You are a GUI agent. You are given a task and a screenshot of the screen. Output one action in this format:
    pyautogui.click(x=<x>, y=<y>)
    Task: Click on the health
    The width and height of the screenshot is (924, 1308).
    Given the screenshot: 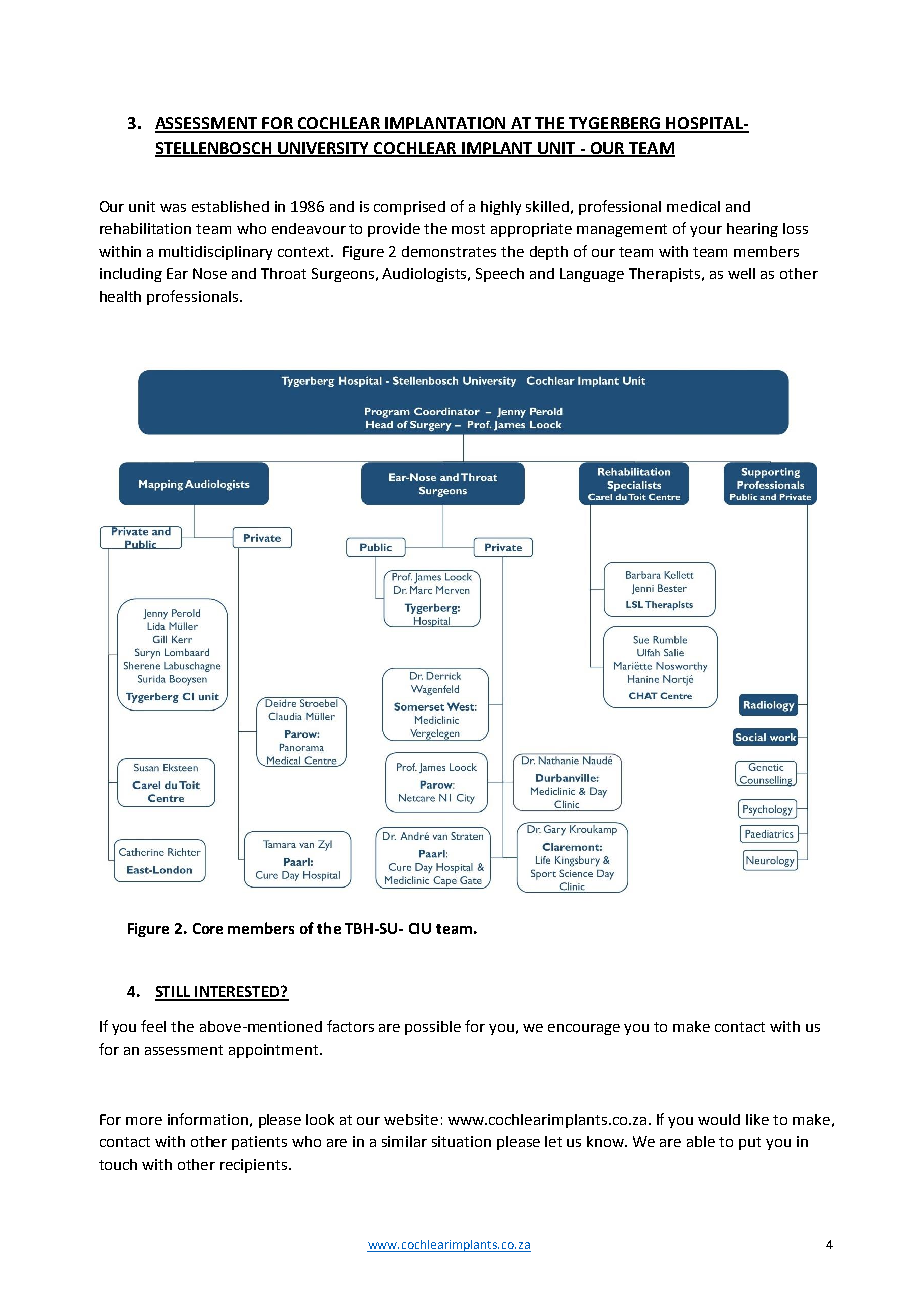 What is the action you would take?
    pyautogui.click(x=120, y=296)
